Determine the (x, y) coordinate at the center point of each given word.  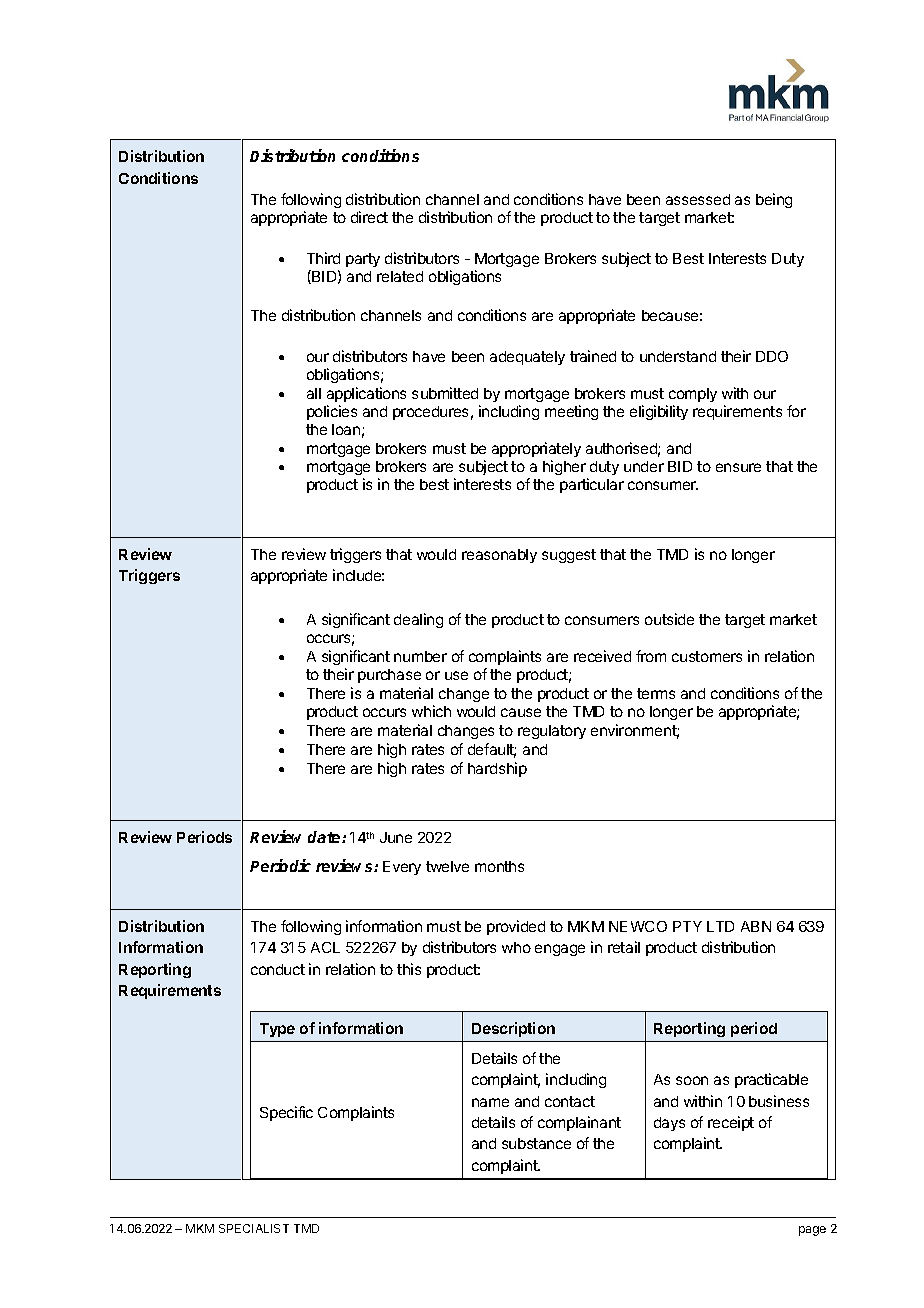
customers (707, 656)
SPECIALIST (254, 1228)
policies (332, 412)
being (774, 200)
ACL (325, 947)
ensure (738, 467)
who (516, 947)
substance (536, 1143)
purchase (389, 676)
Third (323, 258)
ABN (756, 926)
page (812, 1231)
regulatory (552, 732)
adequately (527, 358)
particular (592, 485)
